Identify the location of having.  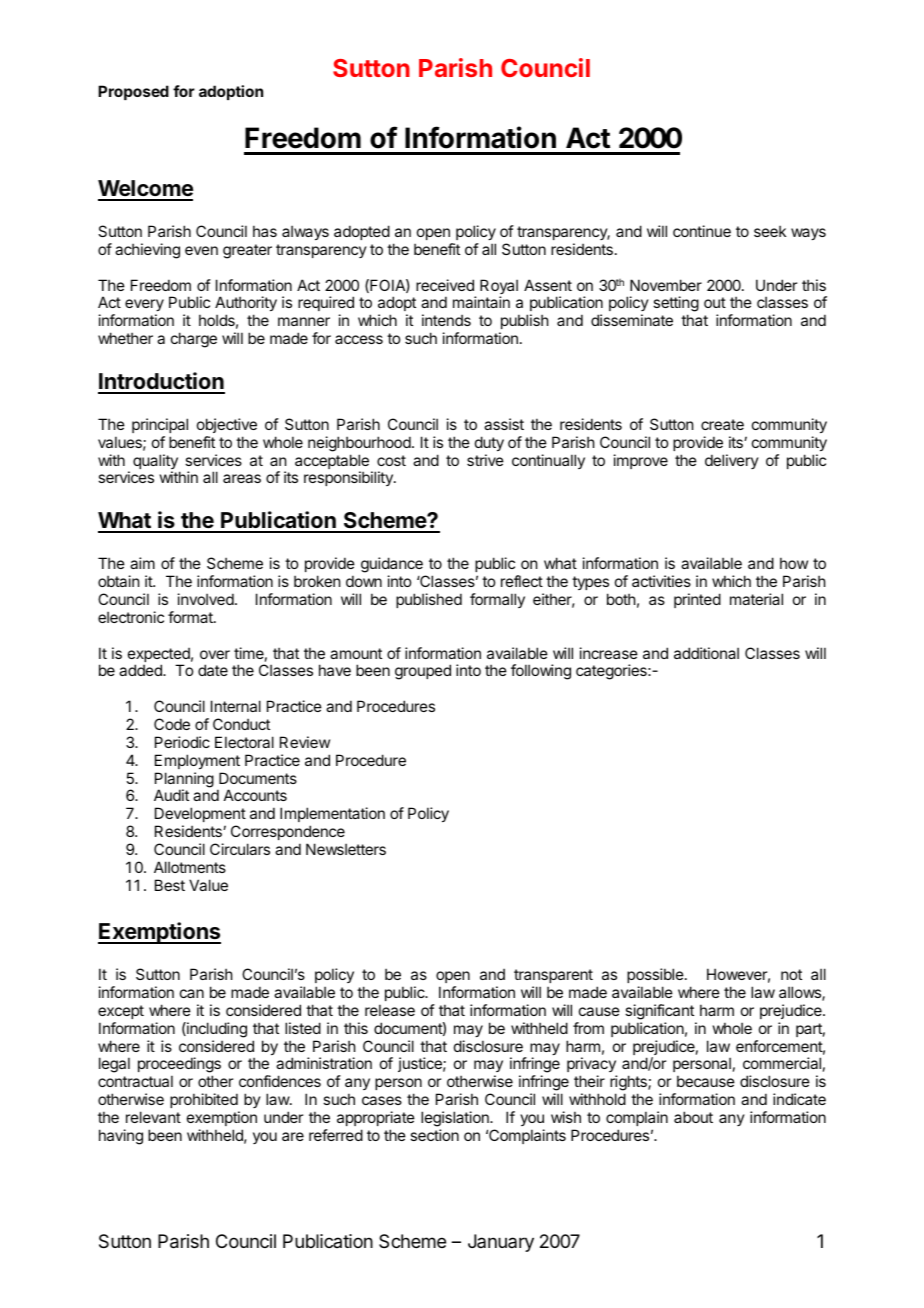
(121, 1137).
